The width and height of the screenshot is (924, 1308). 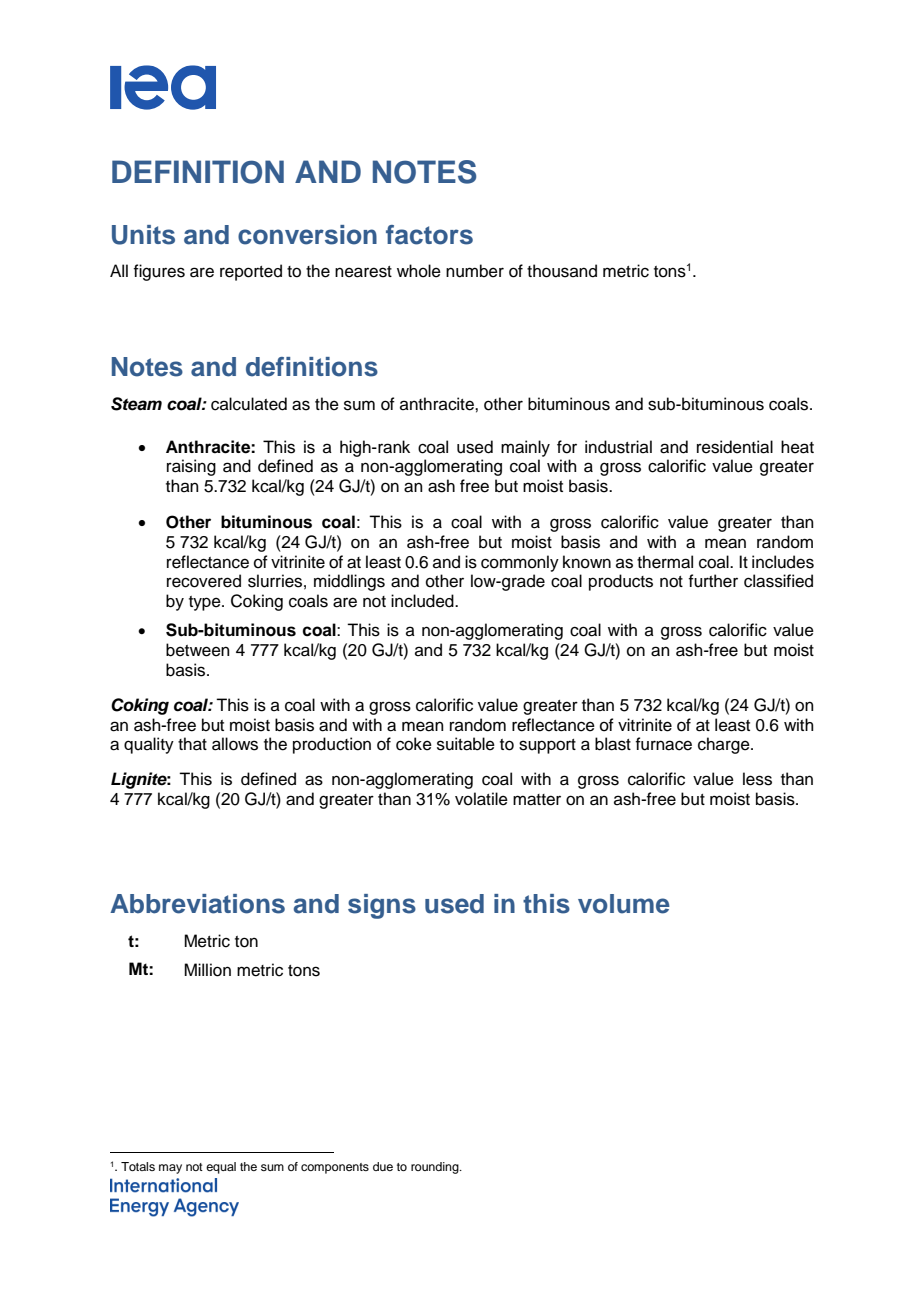 What do you see at coordinates (475, 271) in the screenshot?
I see `number` at bounding box center [475, 271].
